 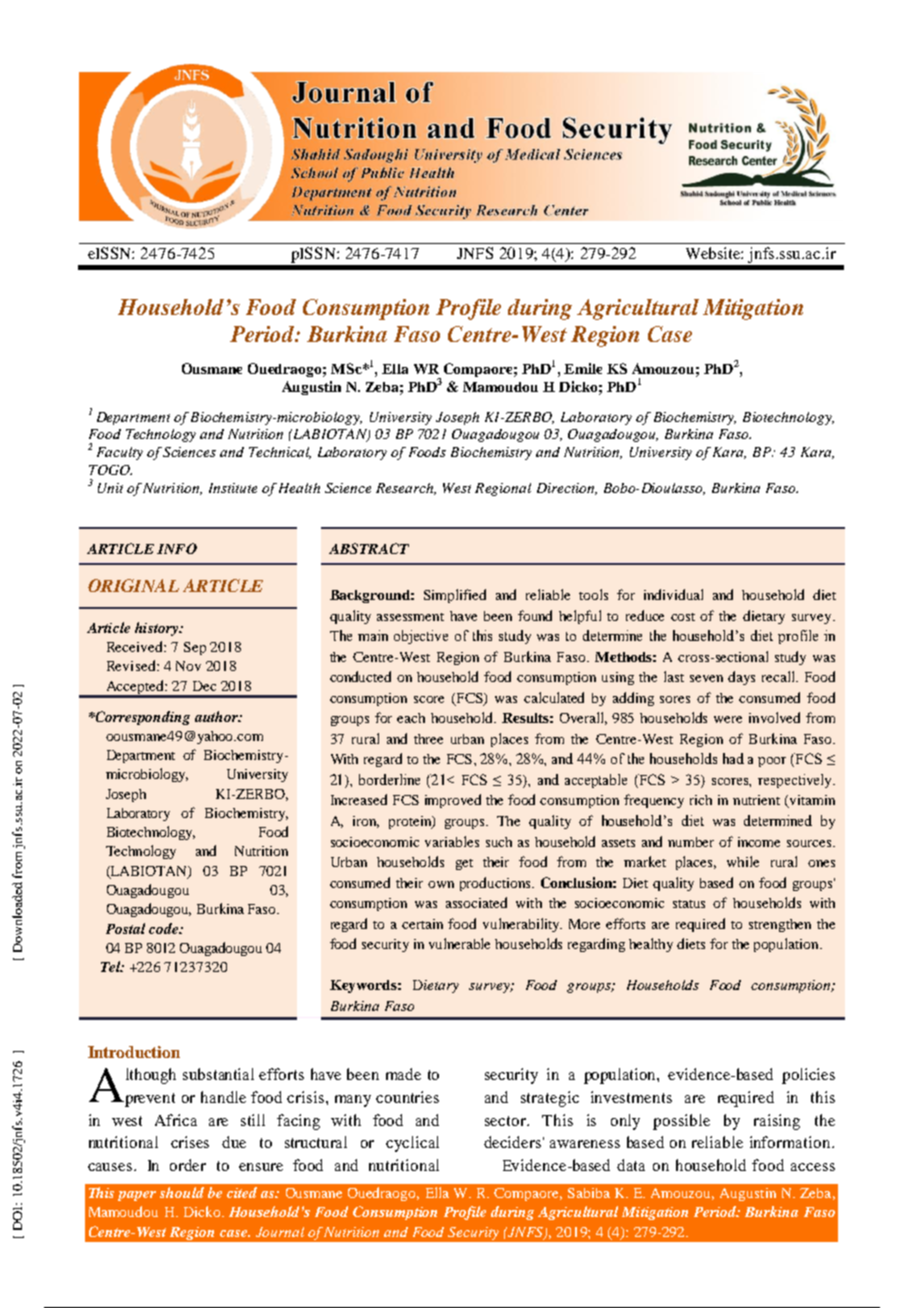 What do you see at coordinates (673, 594) in the document?
I see `individual` at bounding box center [673, 594].
